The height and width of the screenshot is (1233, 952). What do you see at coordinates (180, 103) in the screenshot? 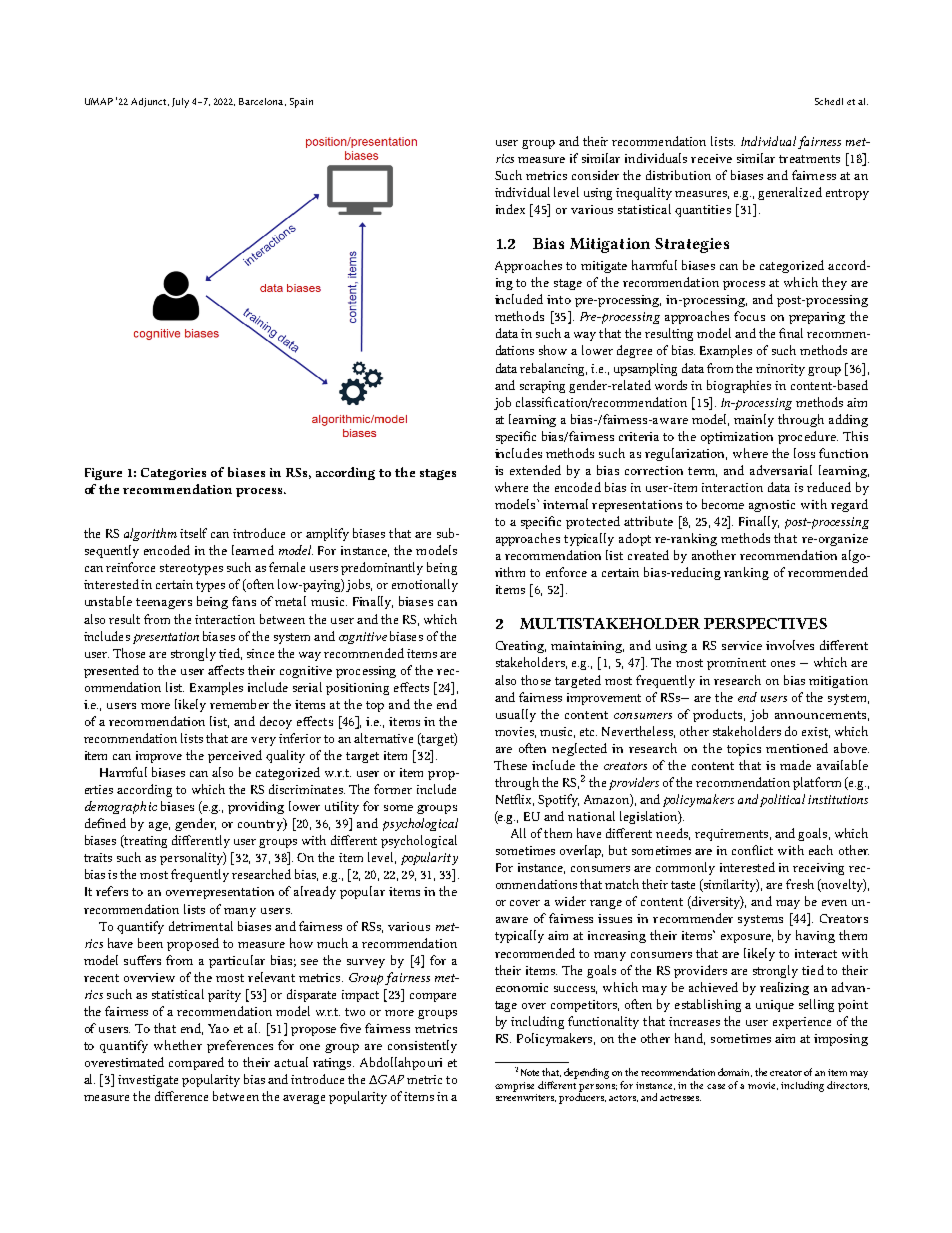
I see `July` at bounding box center [180, 103].
